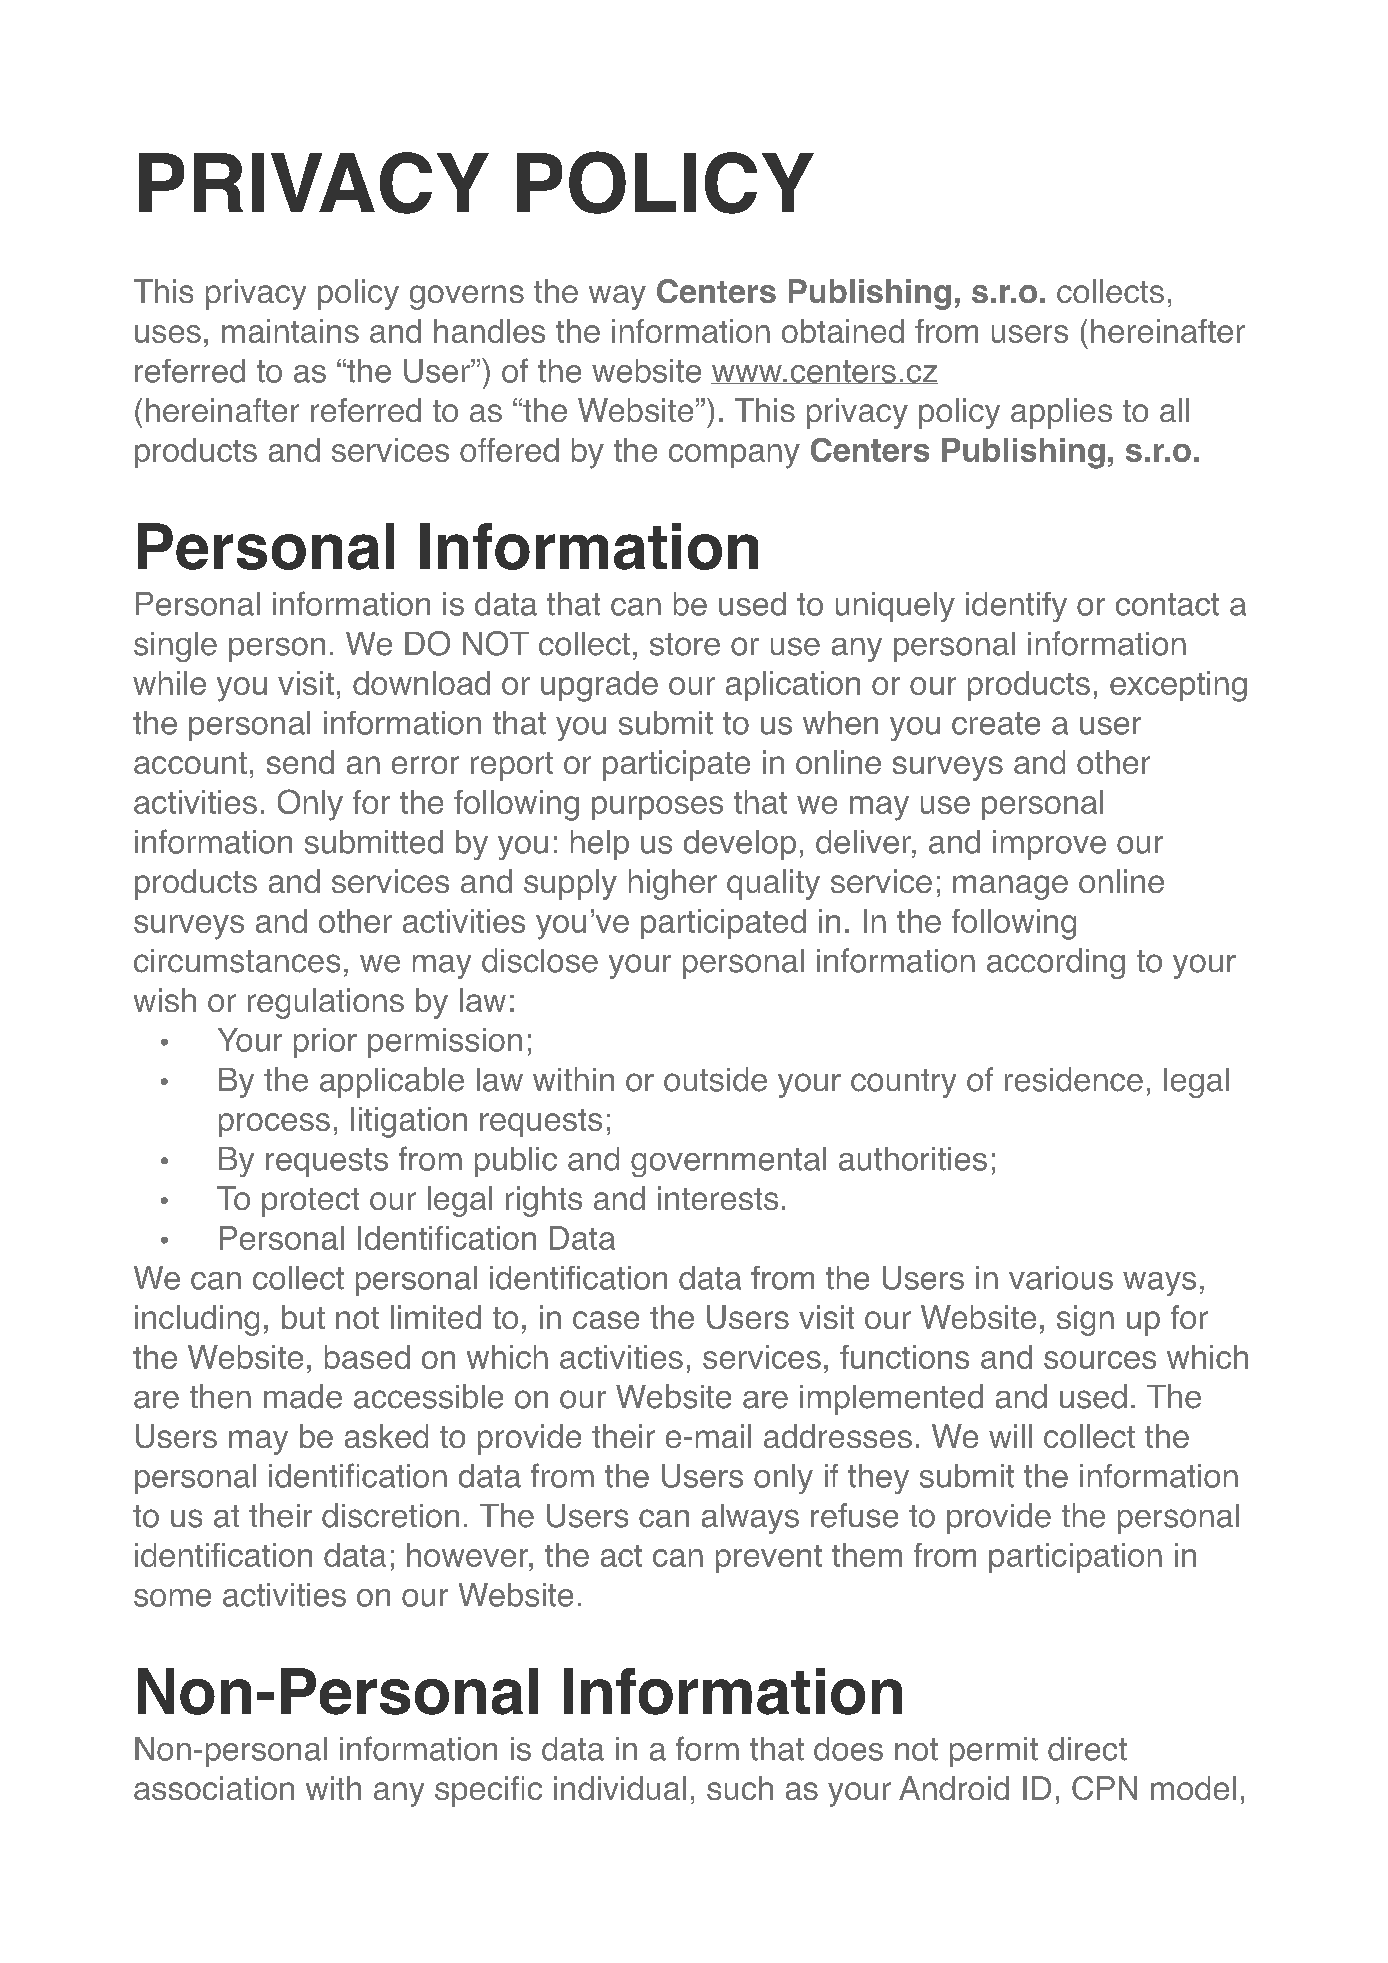 This page has height=1963, width=1388. What do you see at coordinates (718, 1198) in the page?
I see `interests` at bounding box center [718, 1198].
